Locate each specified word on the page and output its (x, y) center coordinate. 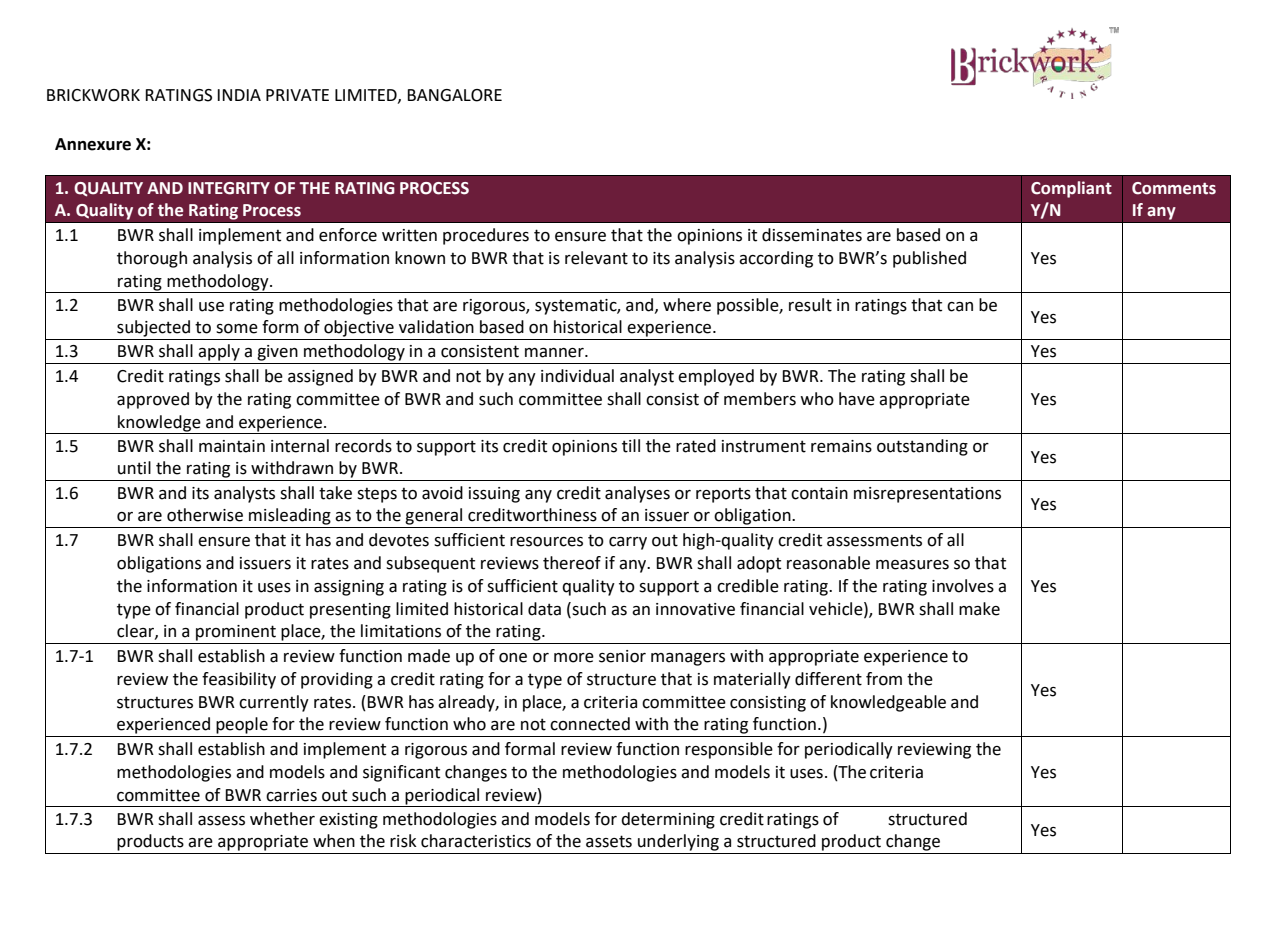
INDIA (239, 95)
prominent (236, 633)
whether (282, 819)
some (237, 329)
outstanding (922, 447)
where (687, 305)
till (631, 446)
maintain (232, 446)
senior (622, 656)
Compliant (1071, 189)
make (979, 609)
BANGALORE (454, 95)
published (929, 259)
